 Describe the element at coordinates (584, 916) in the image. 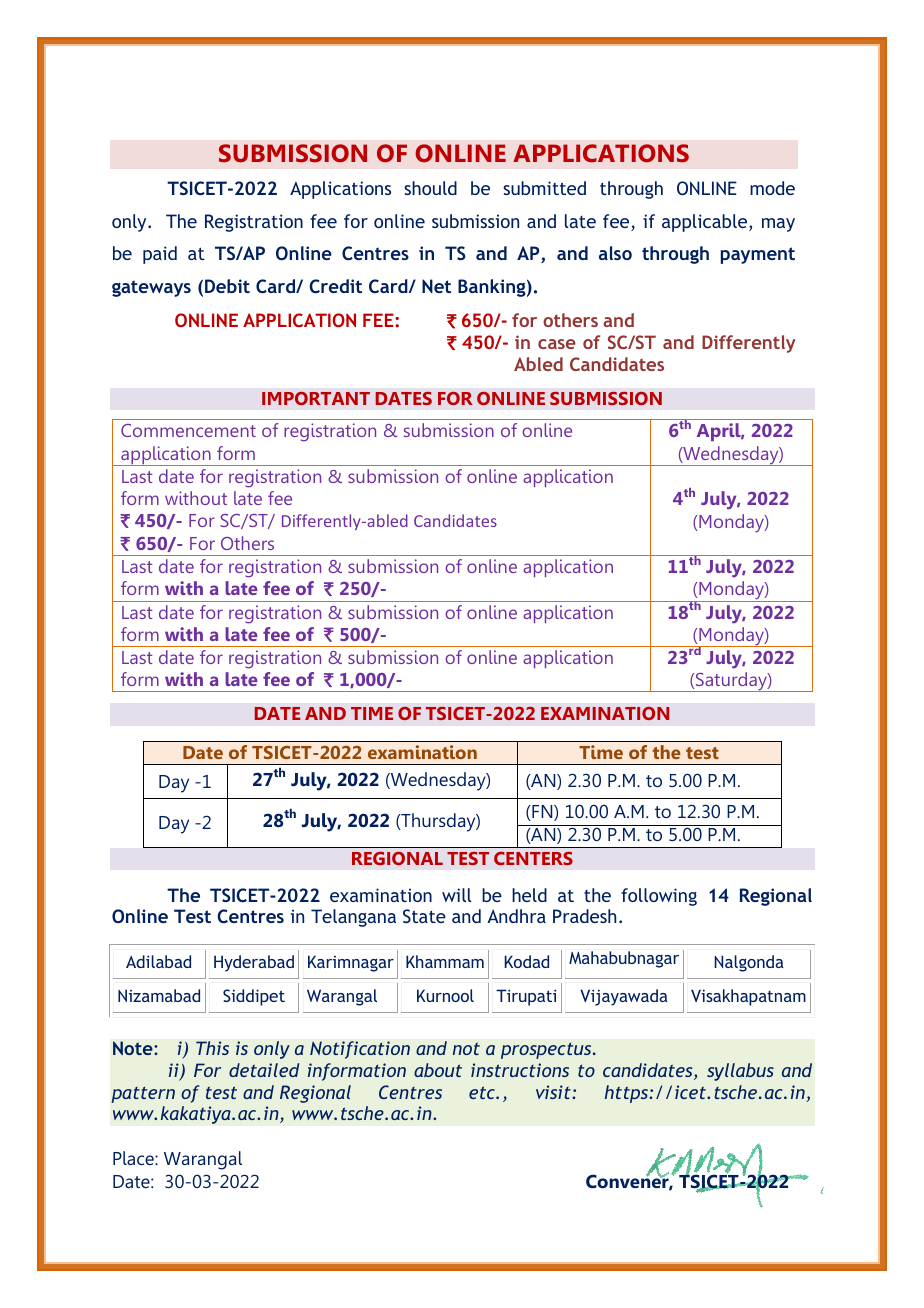

I see `Pradesh` at that location.
